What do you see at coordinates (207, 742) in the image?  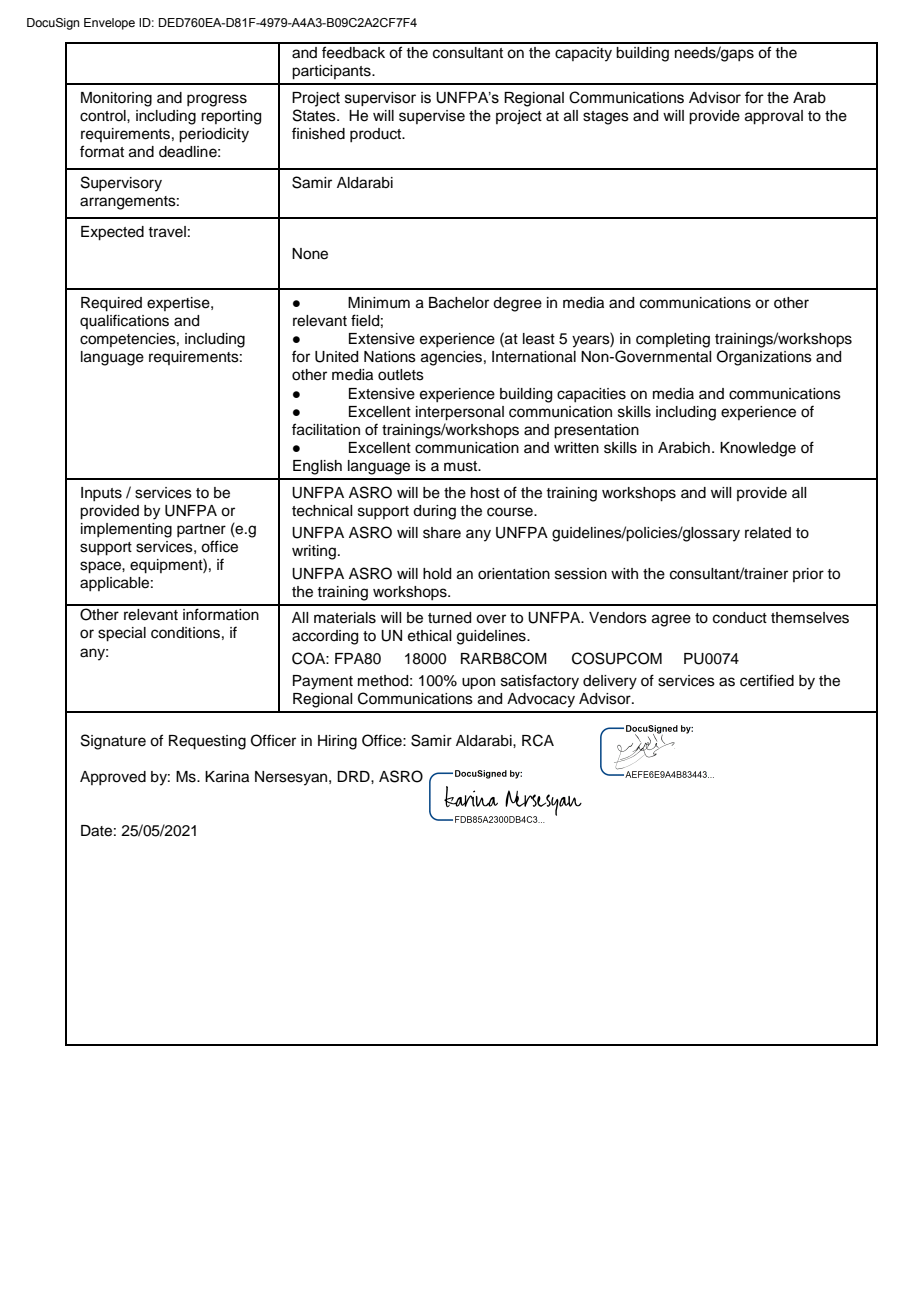 I see `Requesting` at bounding box center [207, 742].
